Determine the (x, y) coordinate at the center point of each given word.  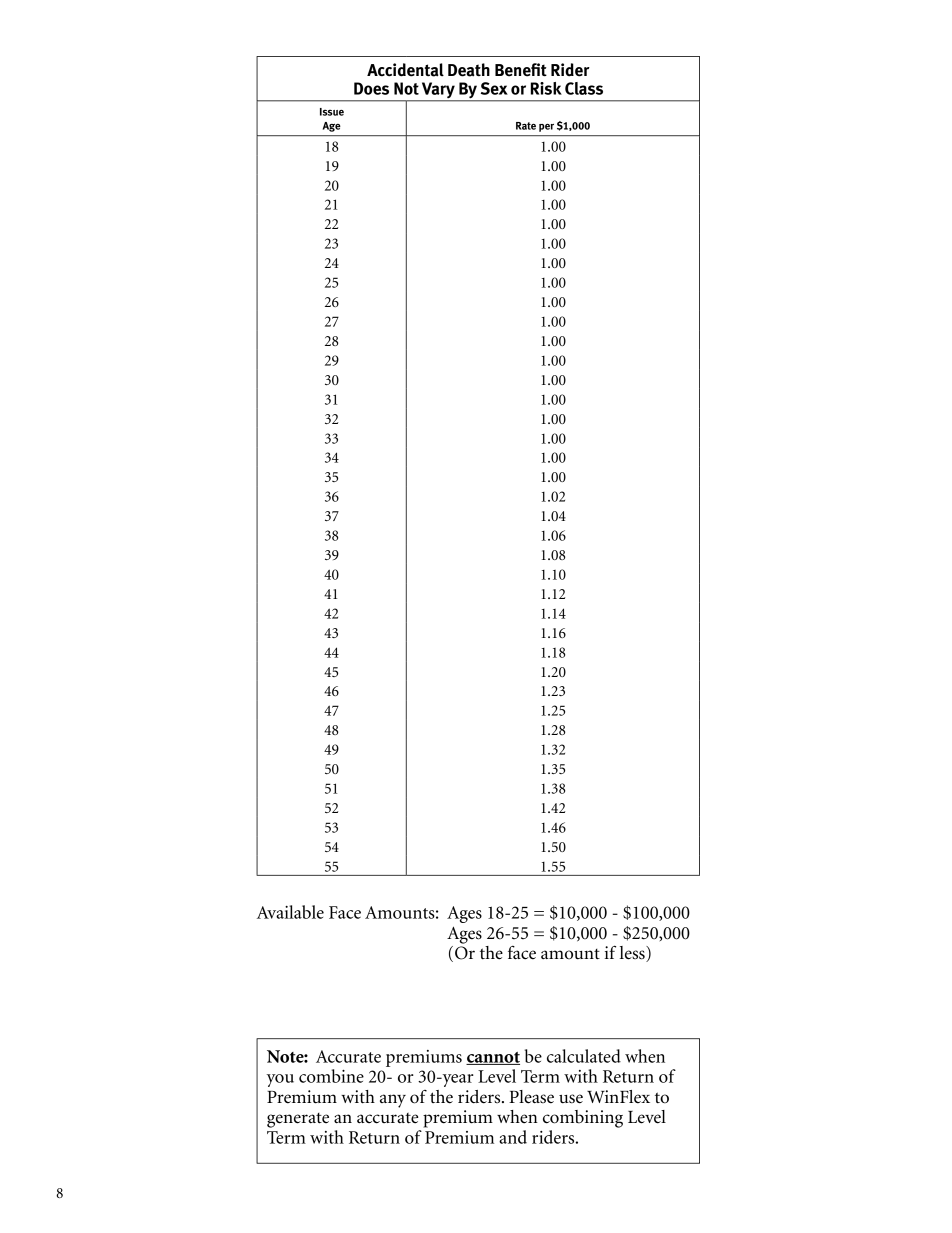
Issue (332, 112)
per (546, 128)
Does (371, 88)
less (633, 954)
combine (331, 1076)
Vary (438, 91)
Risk (546, 88)
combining (583, 1119)
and (513, 1137)
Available (290, 912)
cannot (493, 1058)
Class (584, 88)
